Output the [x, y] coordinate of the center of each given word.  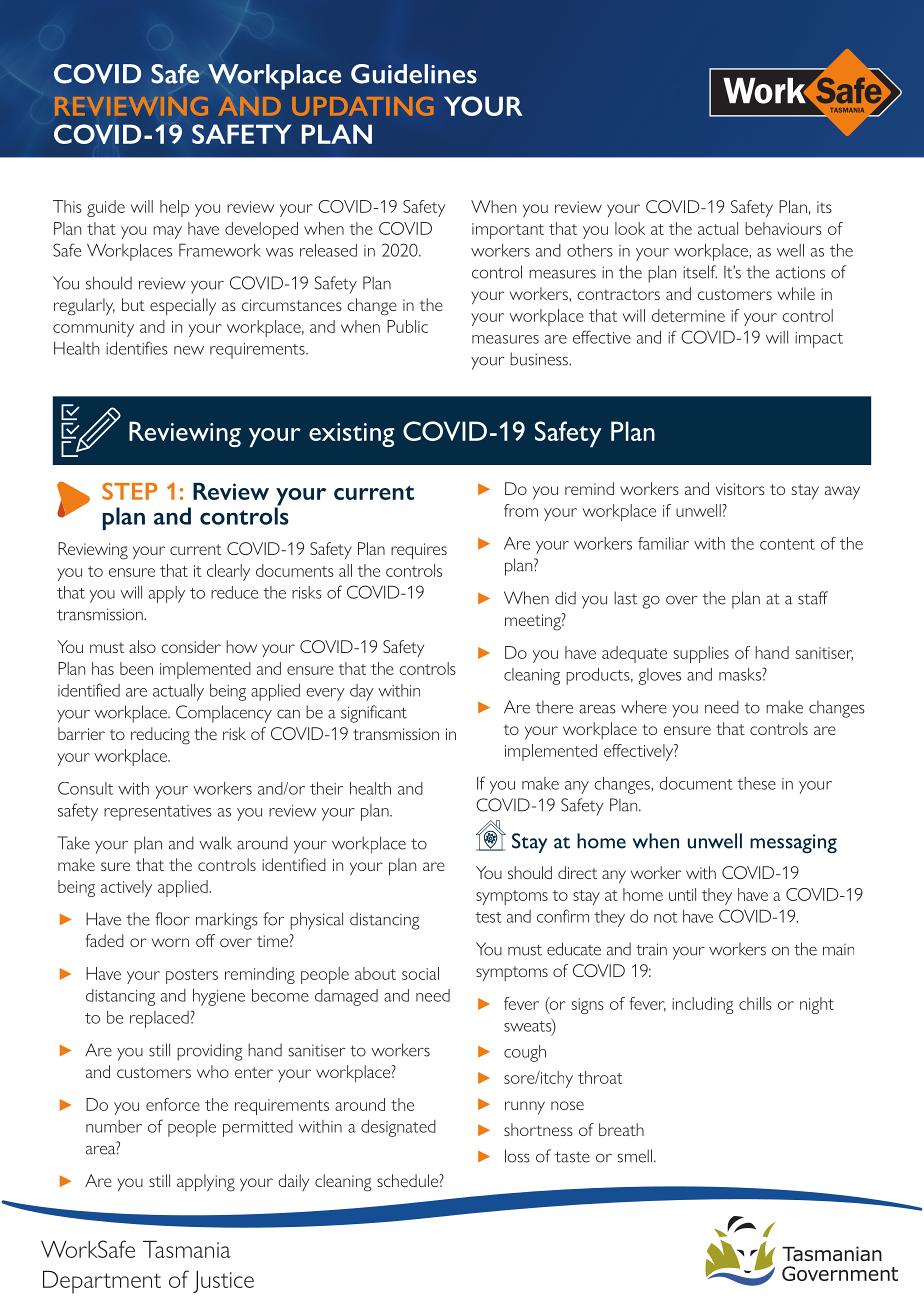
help [174, 208]
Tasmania [187, 1249]
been [136, 668]
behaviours [783, 228]
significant [374, 714]
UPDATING [362, 106]
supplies [701, 654]
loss [517, 1156]
